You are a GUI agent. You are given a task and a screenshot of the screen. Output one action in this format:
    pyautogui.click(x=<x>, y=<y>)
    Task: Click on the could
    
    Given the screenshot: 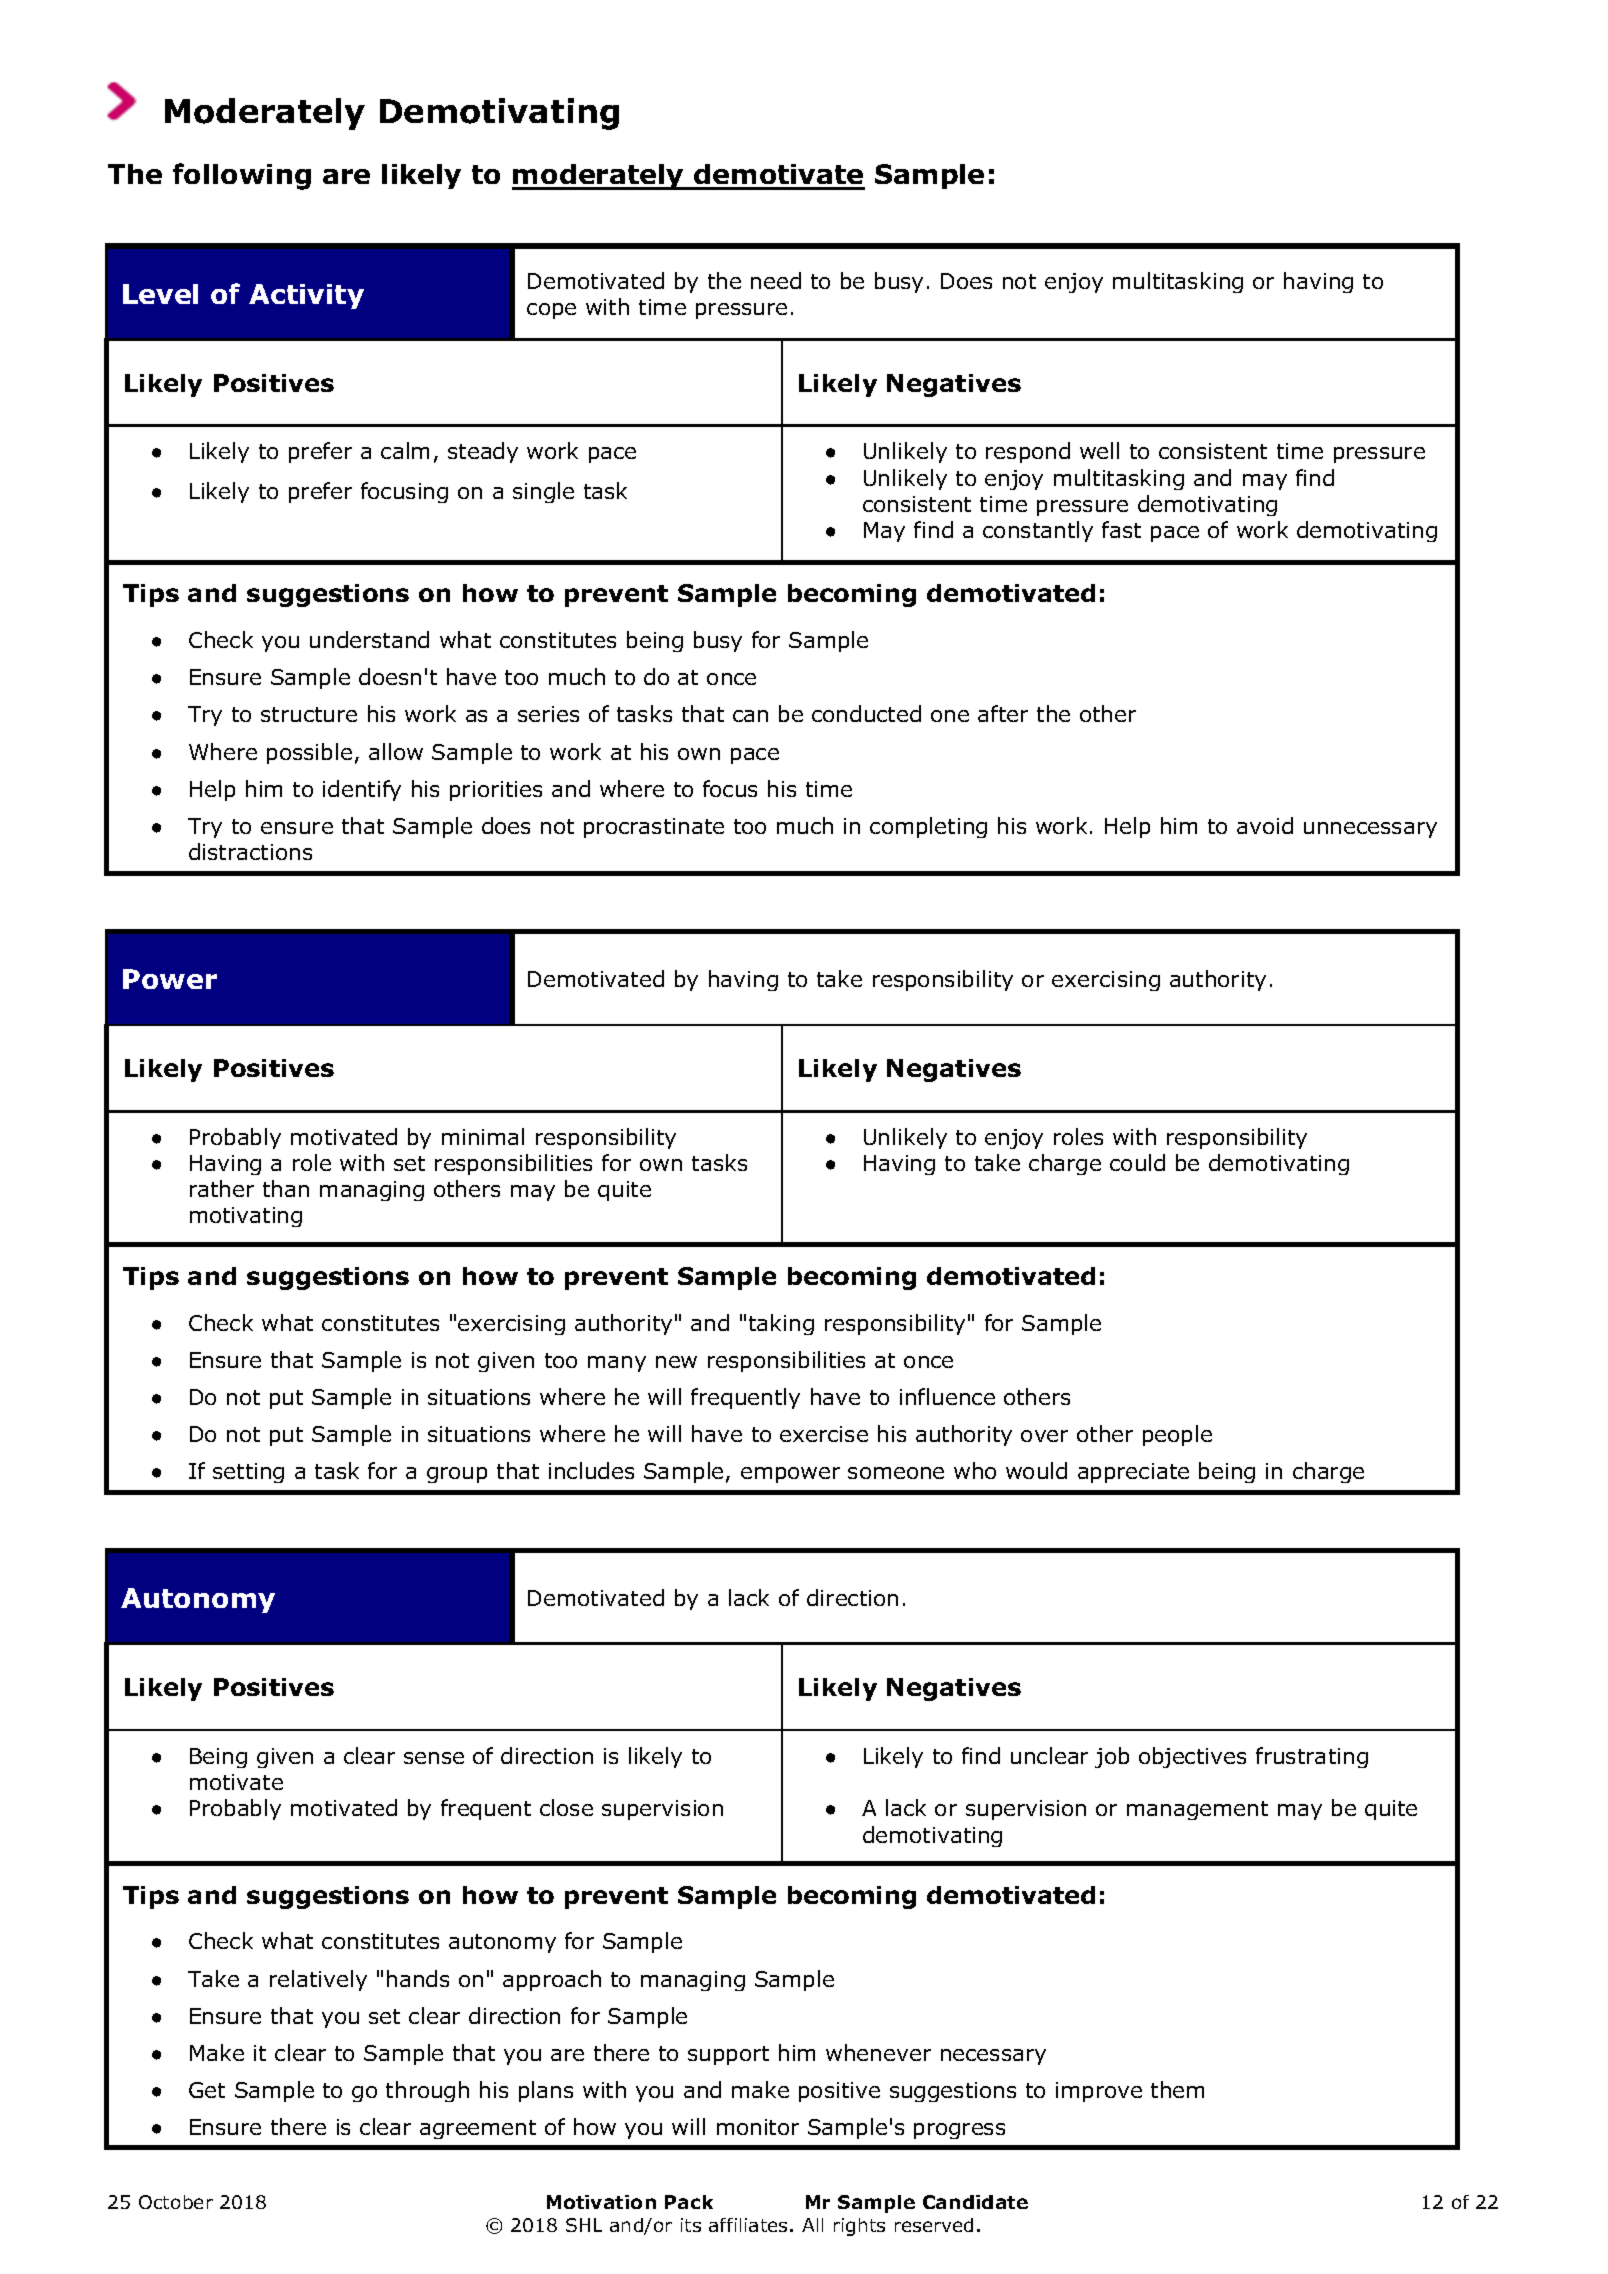 What is the action you would take?
    pyautogui.click(x=1137, y=1162)
